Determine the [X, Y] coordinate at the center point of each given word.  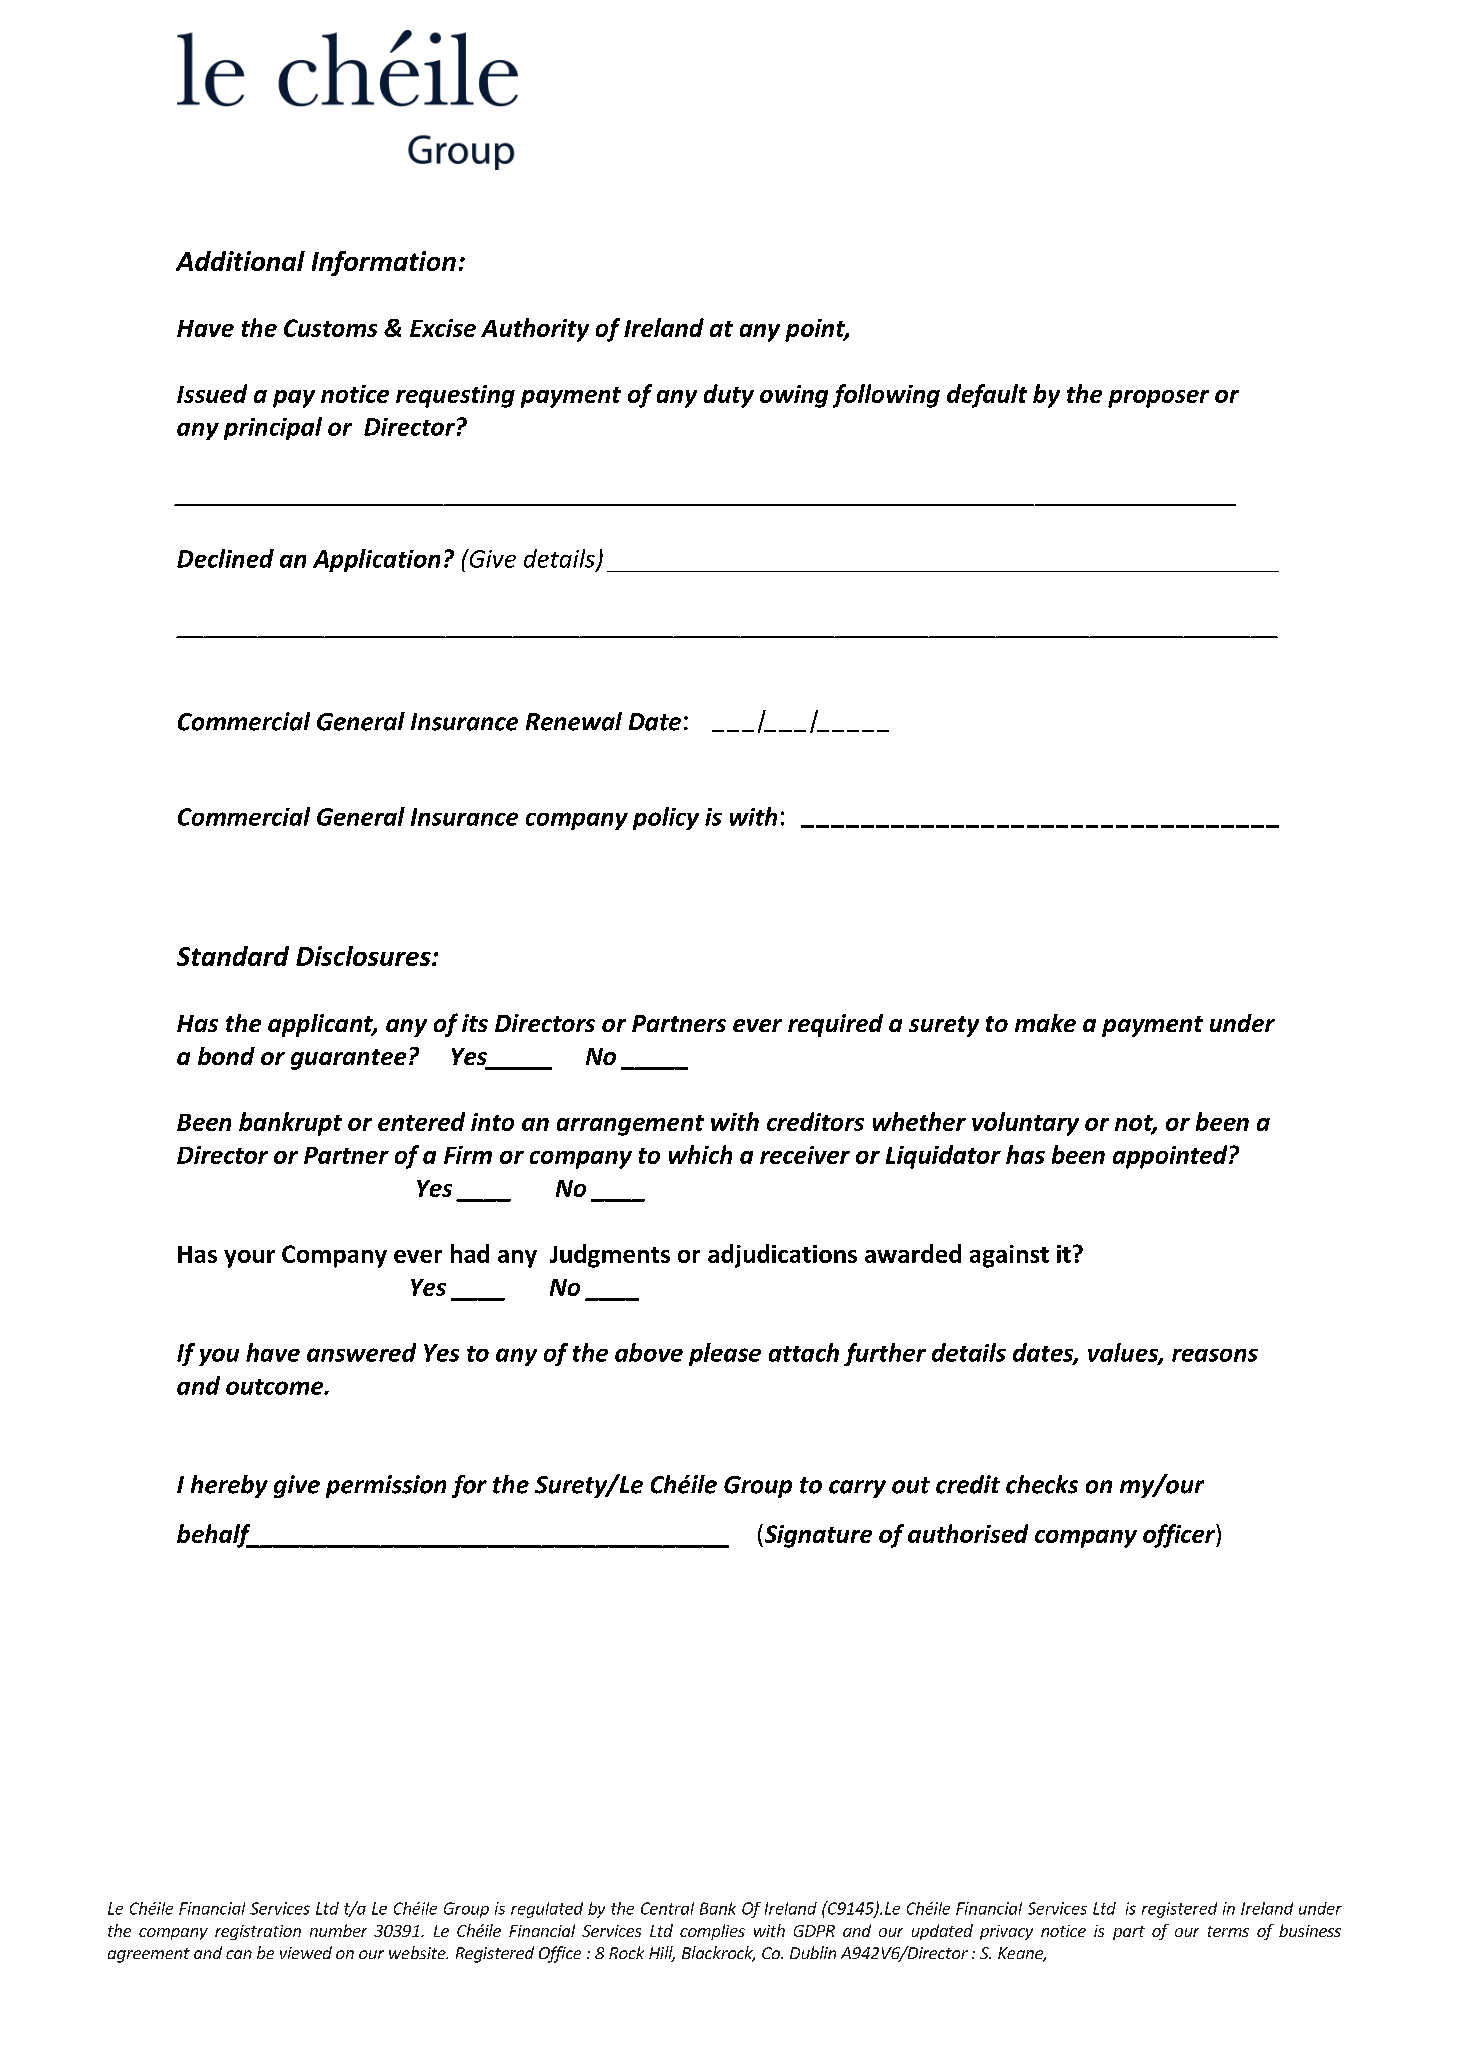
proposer [1158, 399]
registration [258, 1932]
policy [666, 818]
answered [361, 1352]
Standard [233, 956]
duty [729, 396]
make [1045, 1023]
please [725, 1354]
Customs [330, 328]
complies [712, 1932]
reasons [1215, 1355]
